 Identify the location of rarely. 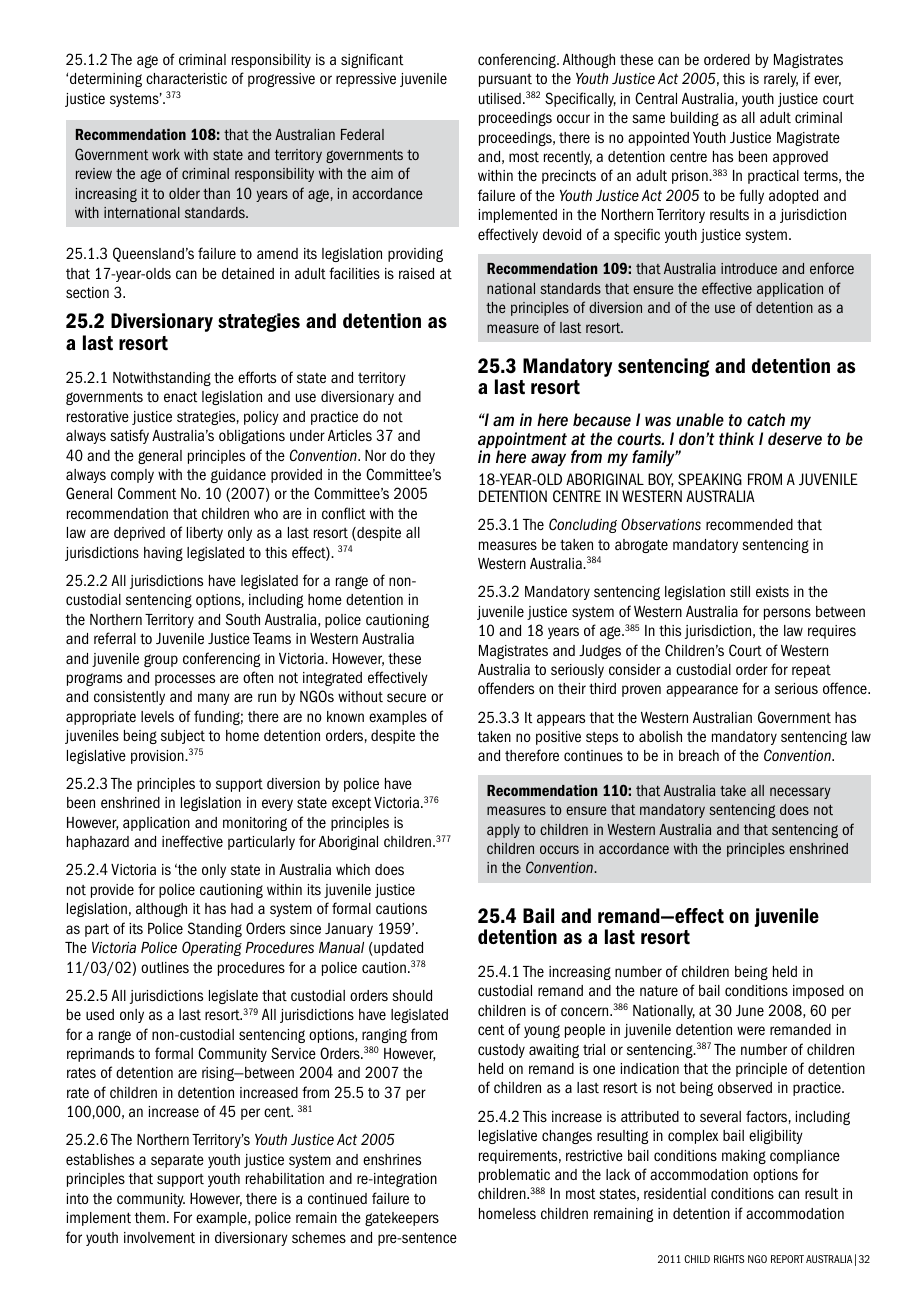
(781, 80).
